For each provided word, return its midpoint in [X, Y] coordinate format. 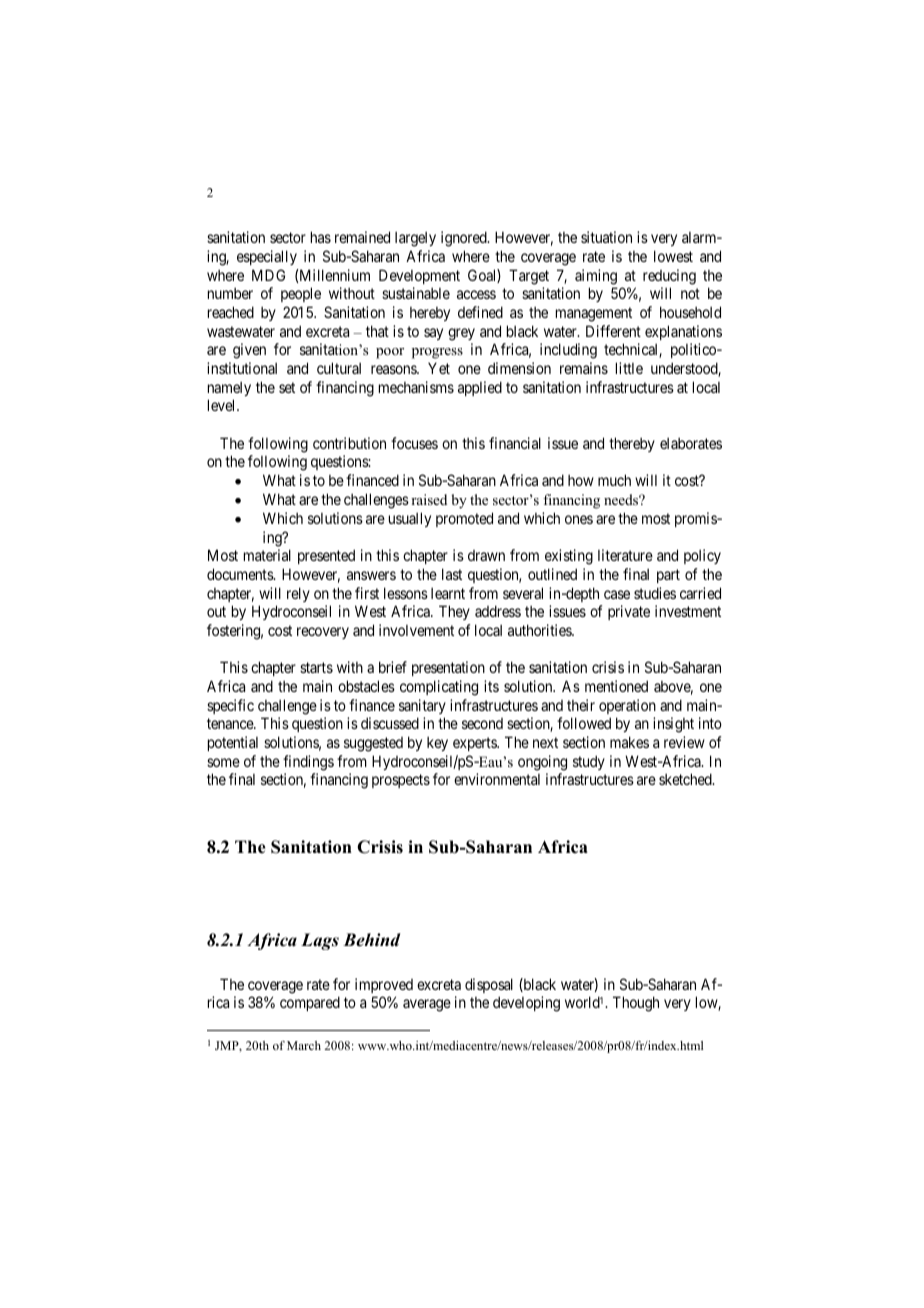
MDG [268, 275]
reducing [669, 277]
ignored [465, 239]
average [427, 1005]
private [629, 612]
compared [310, 1003]
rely [298, 594]
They [454, 612]
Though [636, 1004]
